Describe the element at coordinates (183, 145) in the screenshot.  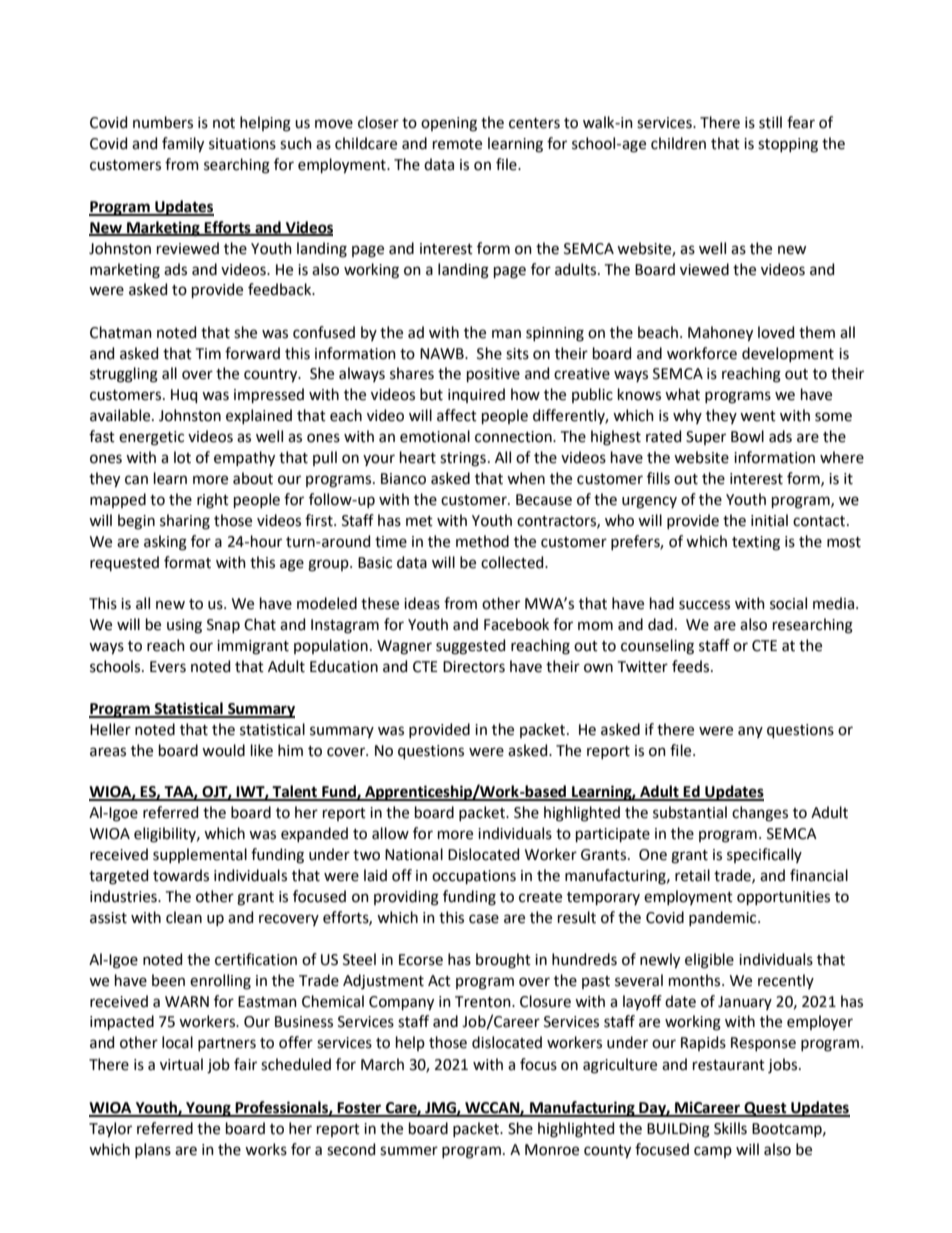
I see `family` at that location.
